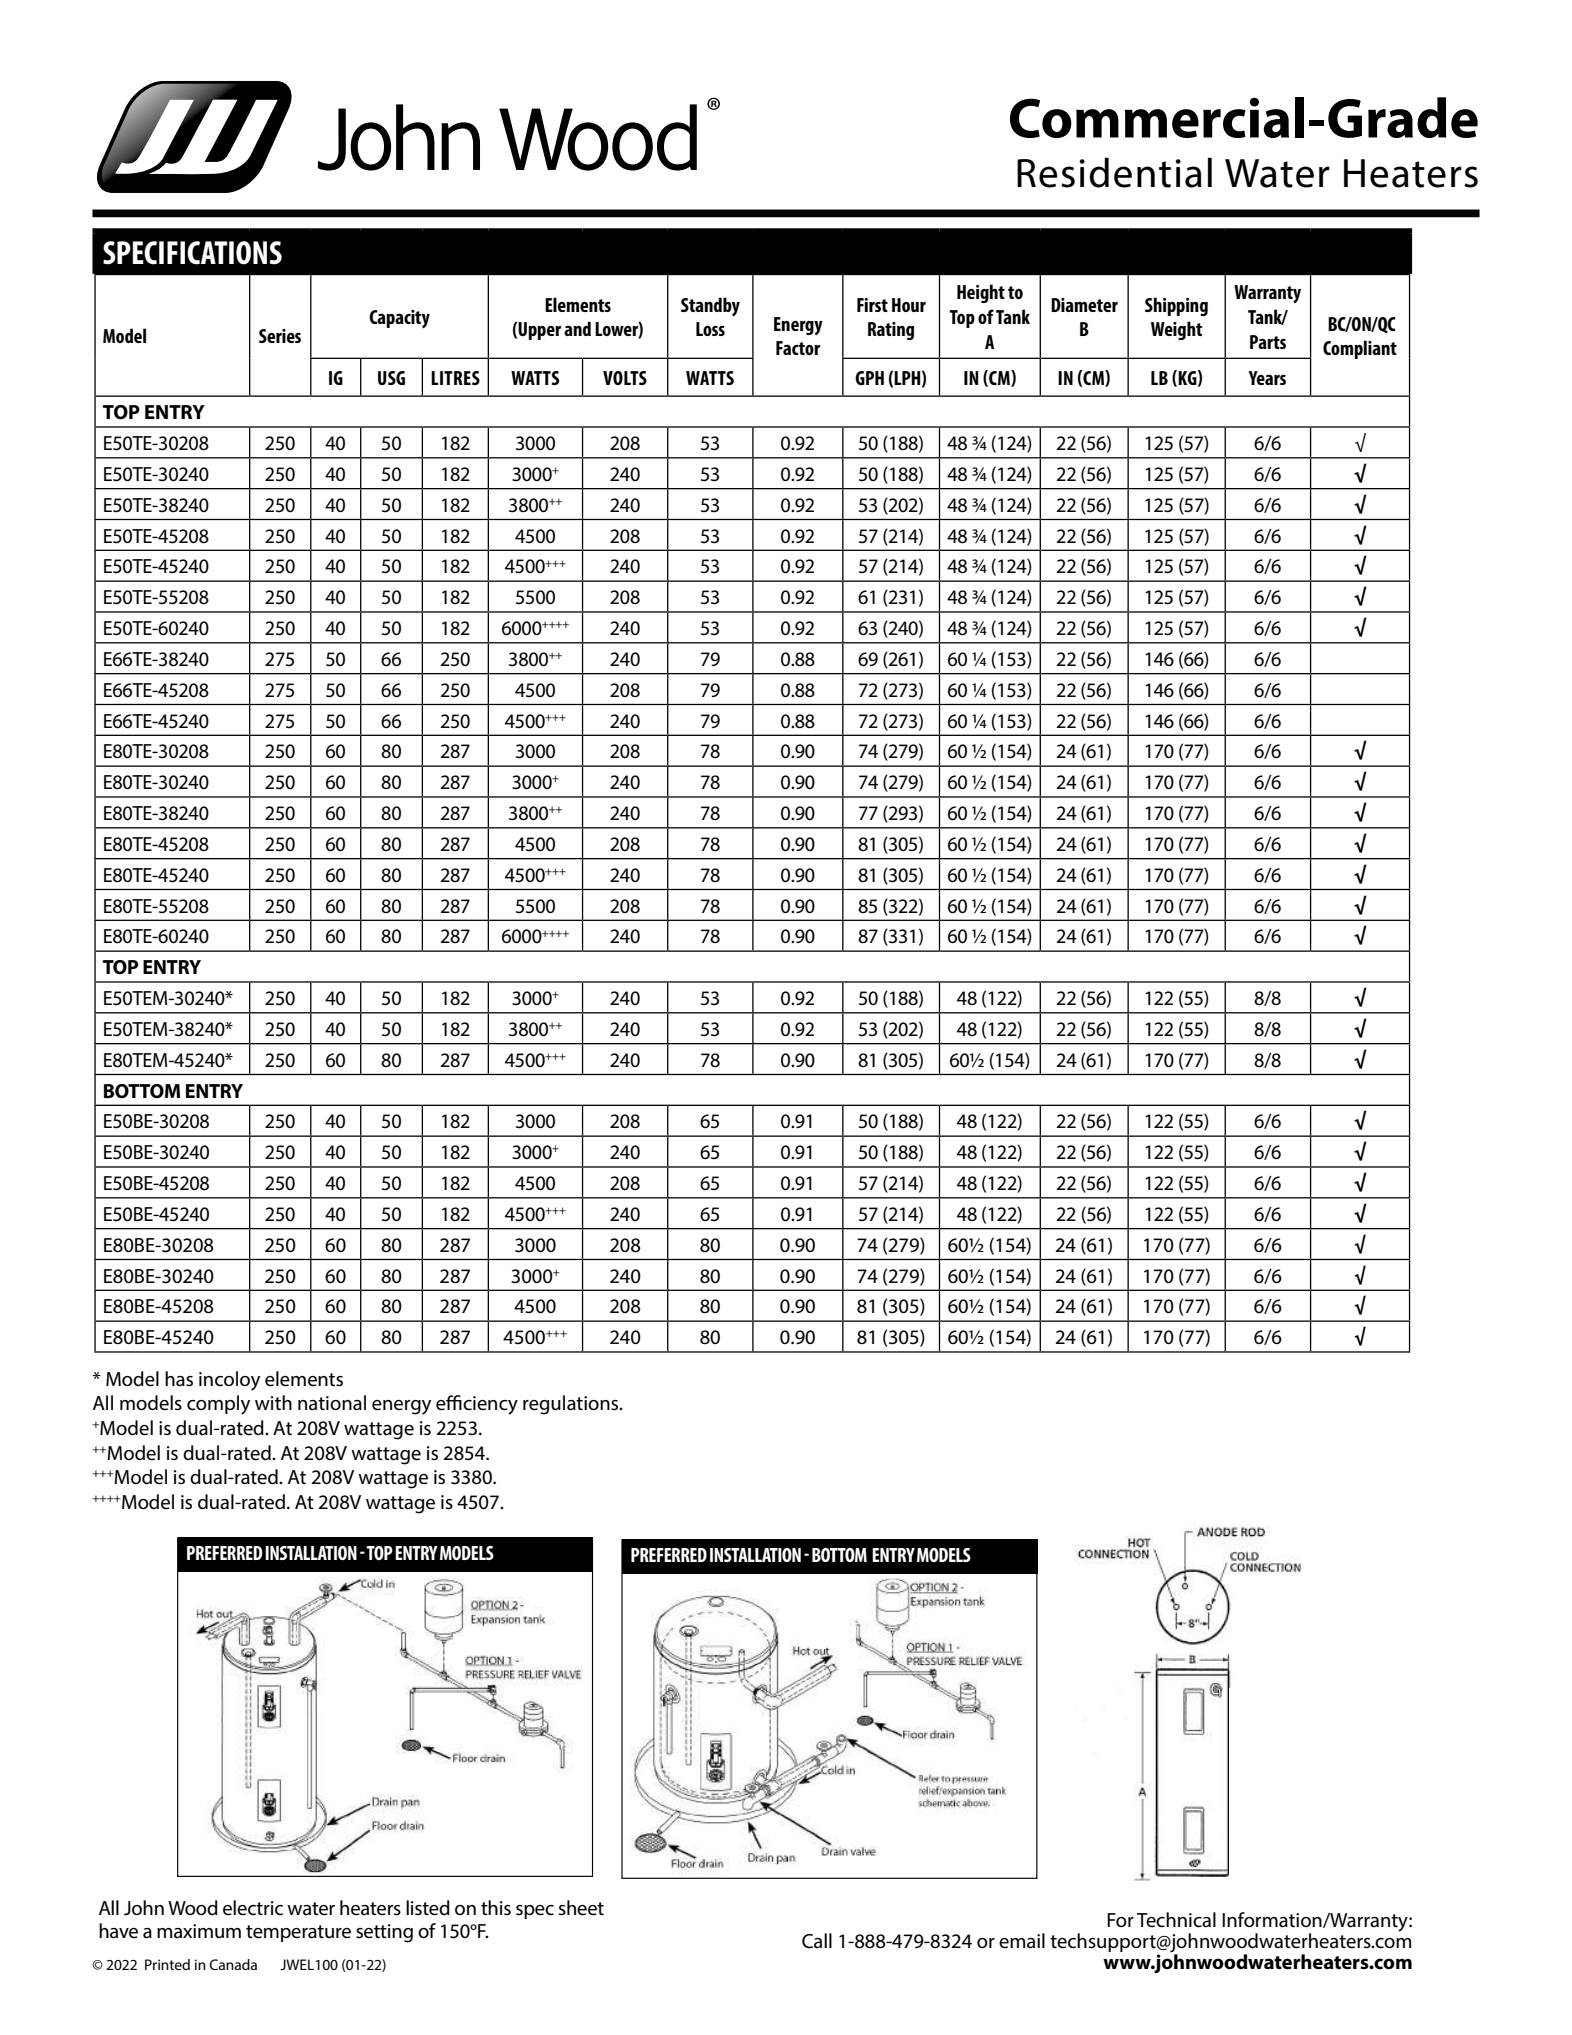 Image resolution: width=1572 pixels, height=2035 pixels. I want to click on with, so click(273, 1402).
